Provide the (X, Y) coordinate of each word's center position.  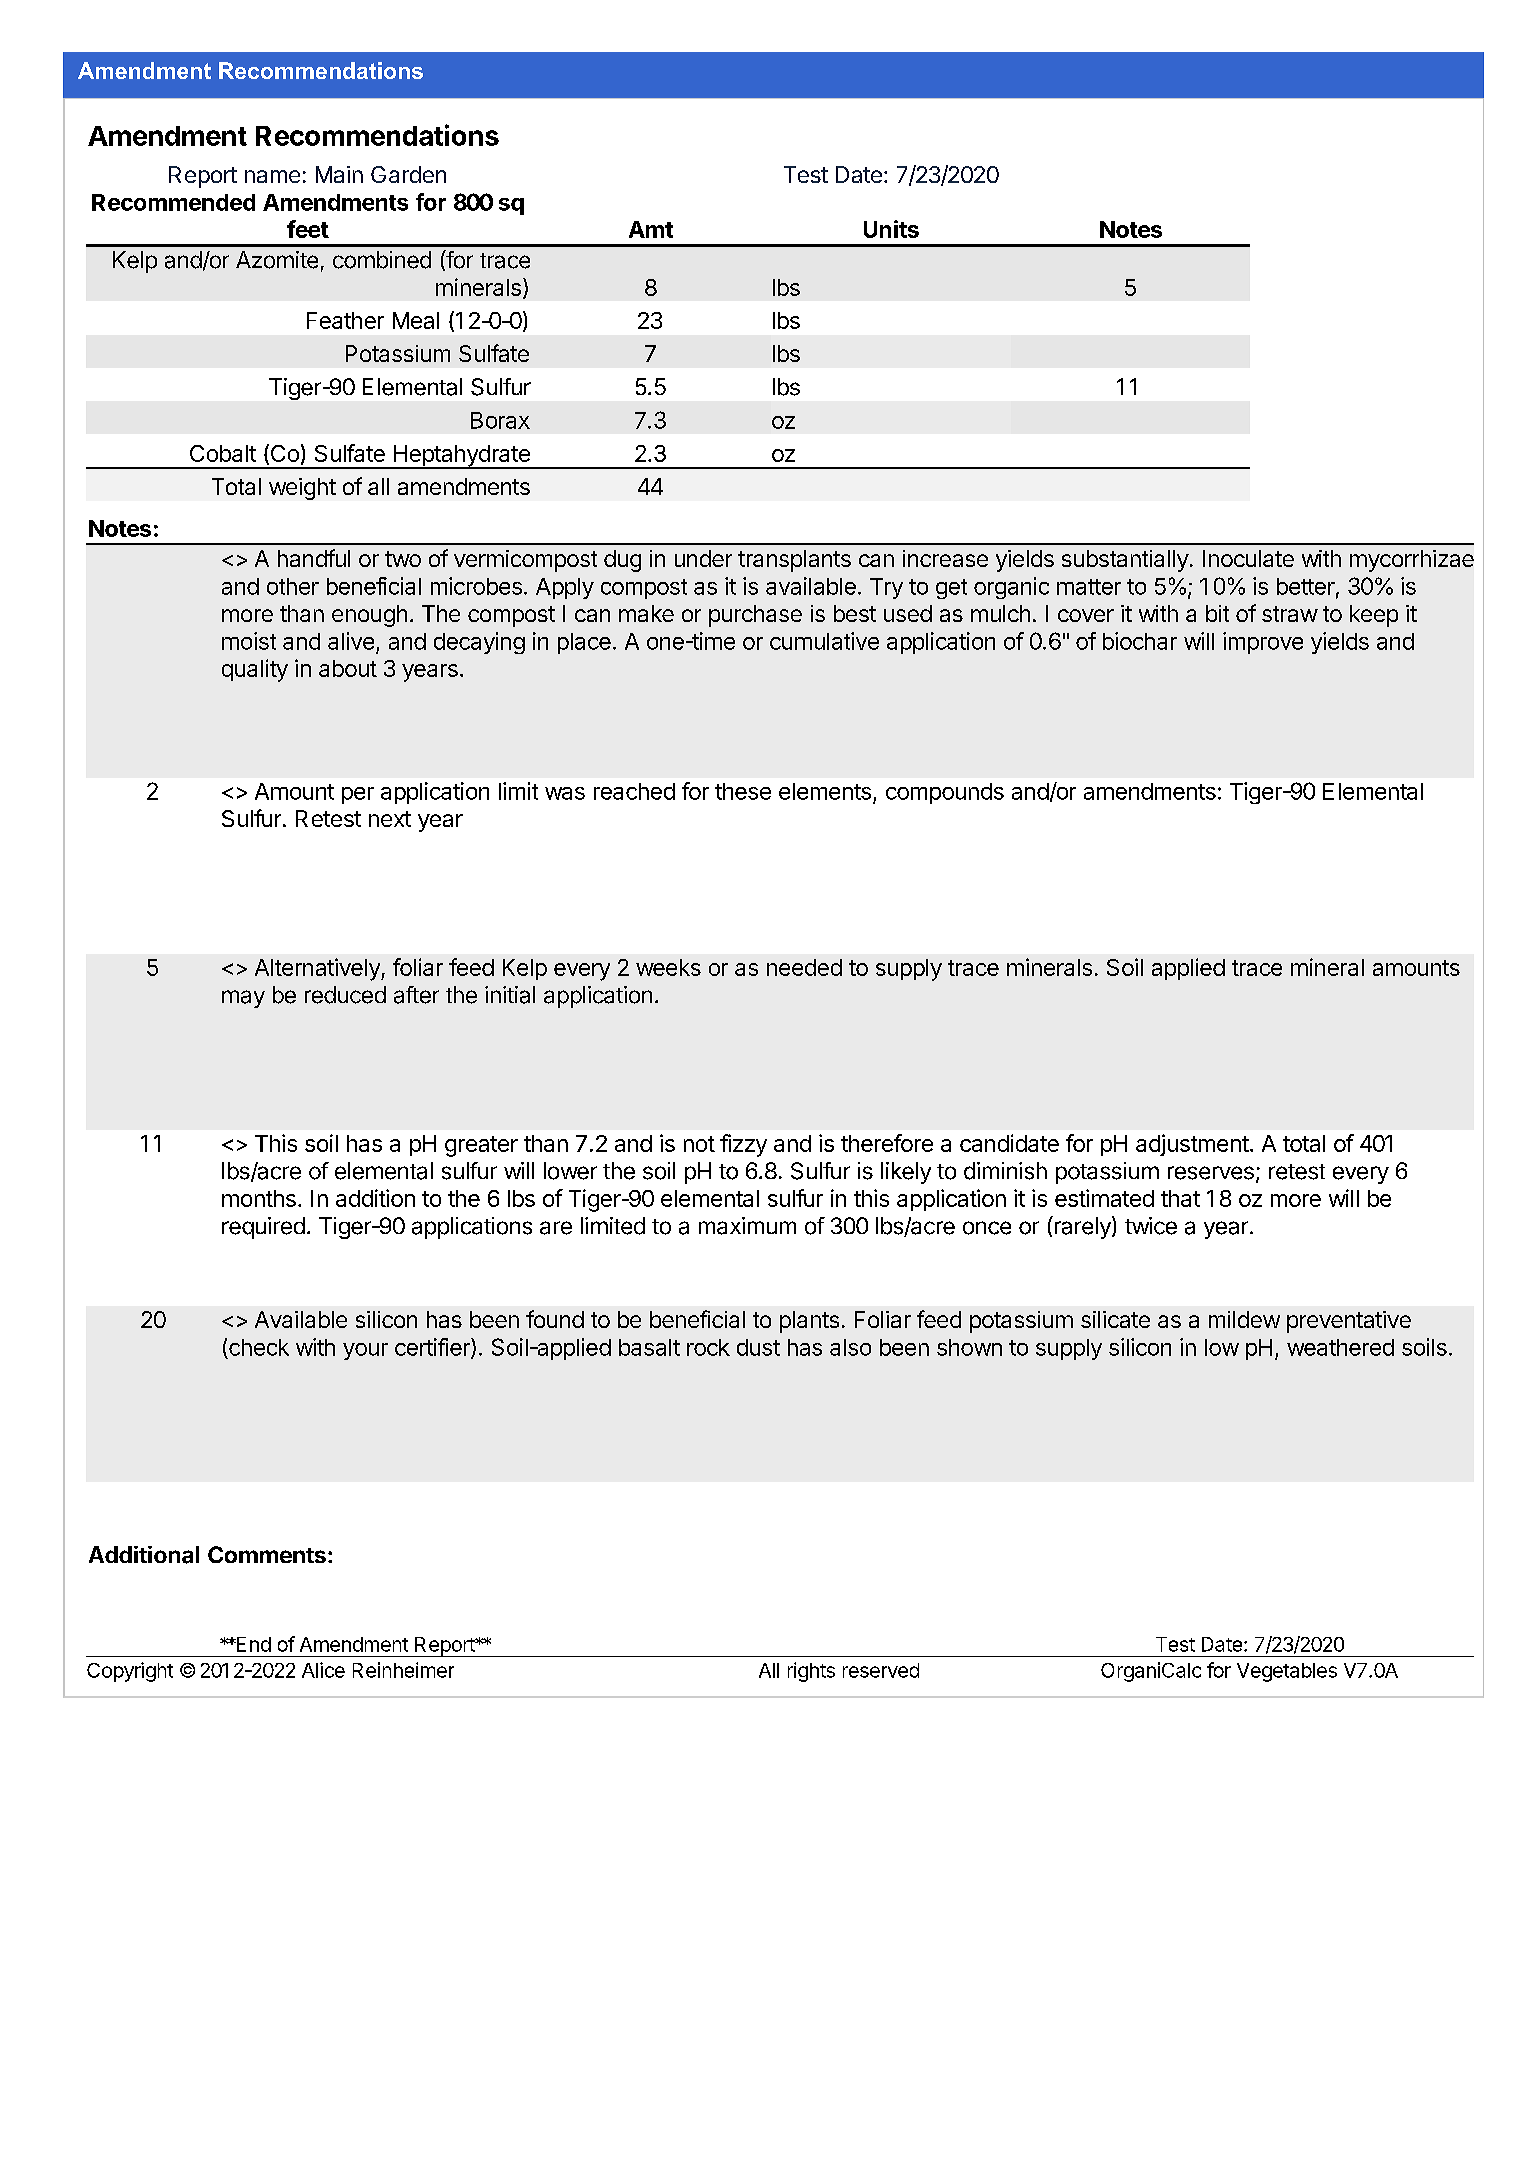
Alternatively (318, 969)
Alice (323, 1670)
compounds (945, 793)
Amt (651, 229)
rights (811, 1672)
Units (891, 229)
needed (804, 967)
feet (308, 229)
